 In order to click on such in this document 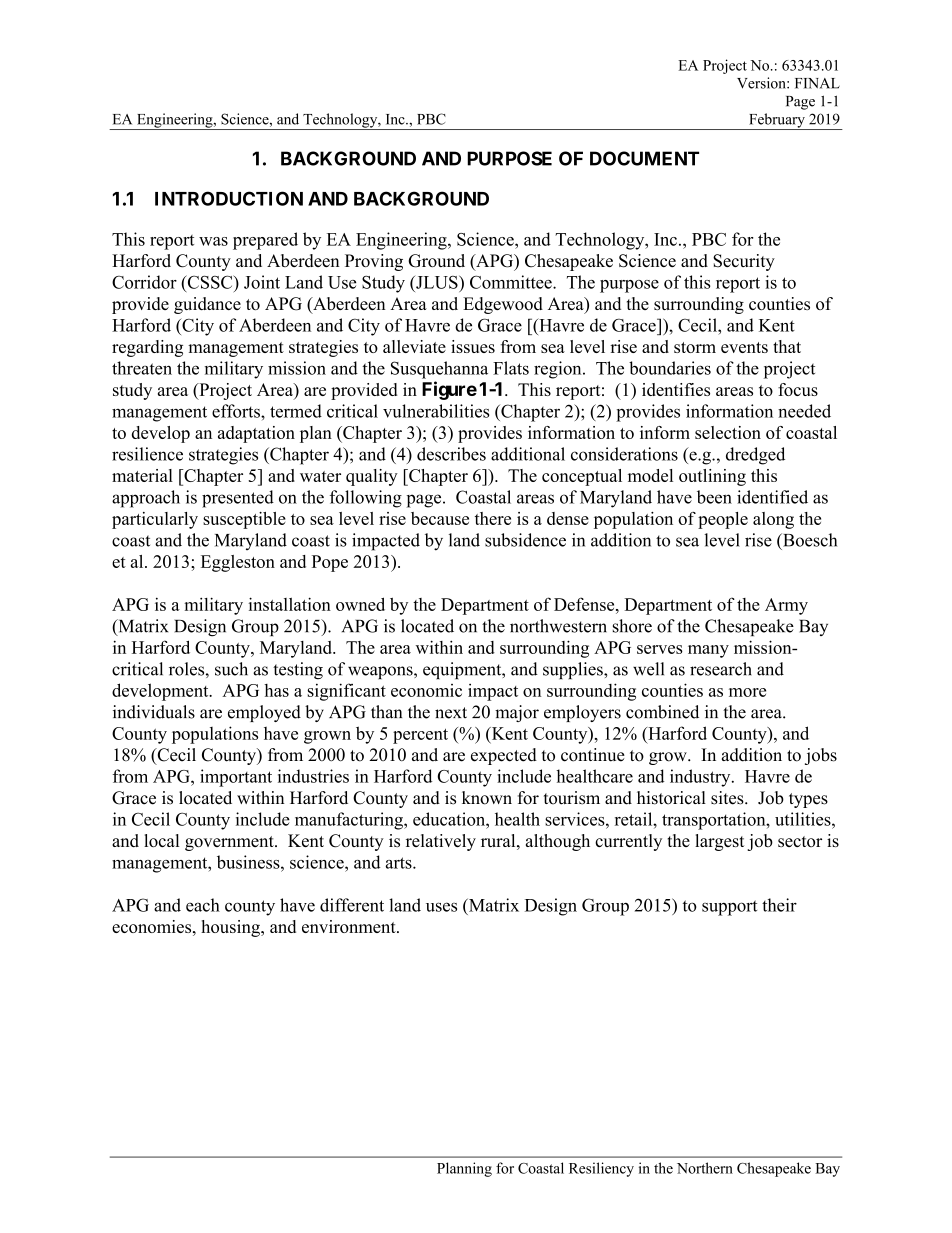, I will do `click(231, 669)`.
